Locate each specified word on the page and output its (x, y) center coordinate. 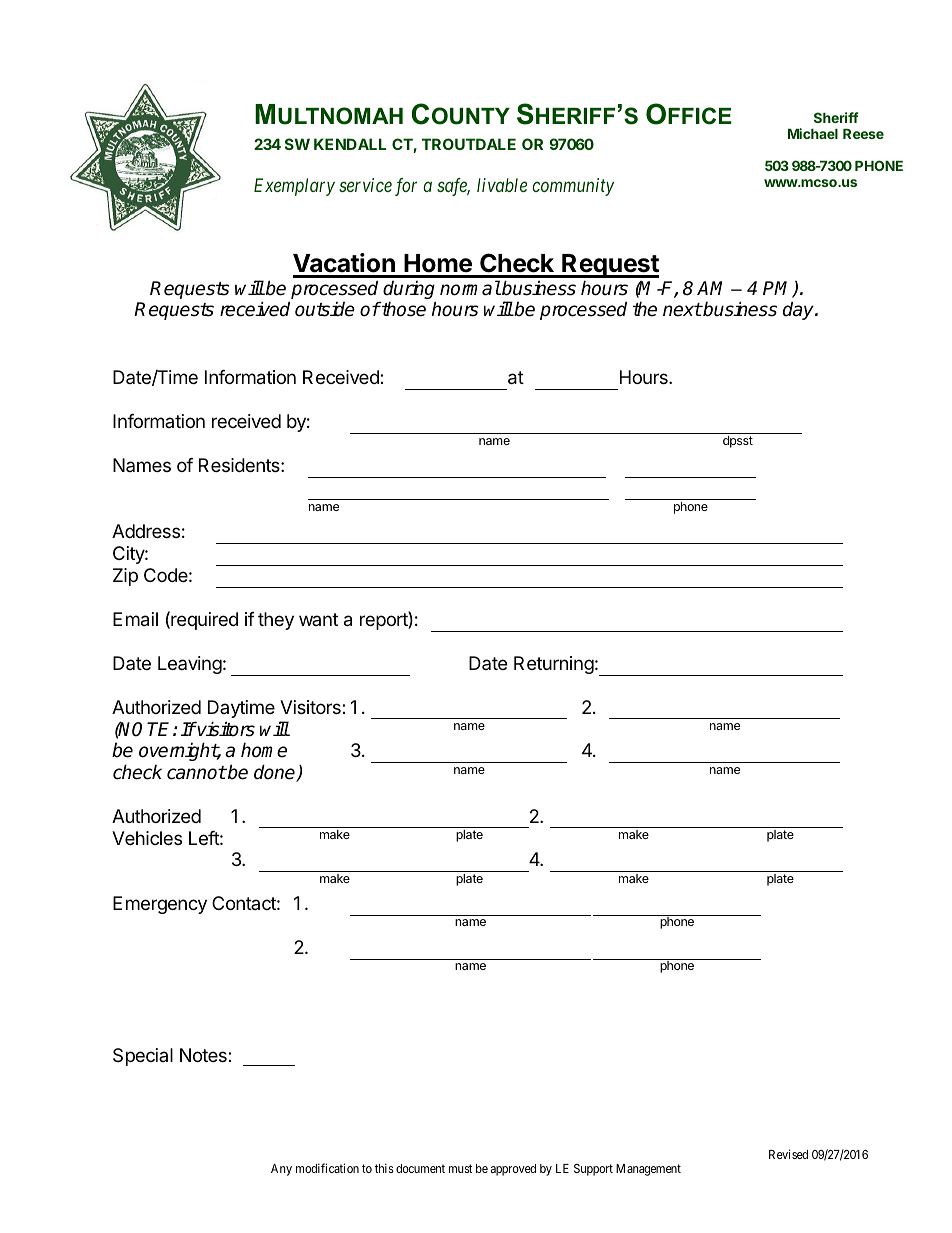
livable (502, 185)
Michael (813, 133)
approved (513, 1170)
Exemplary (294, 187)
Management (648, 1170)
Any (281, 1170)
